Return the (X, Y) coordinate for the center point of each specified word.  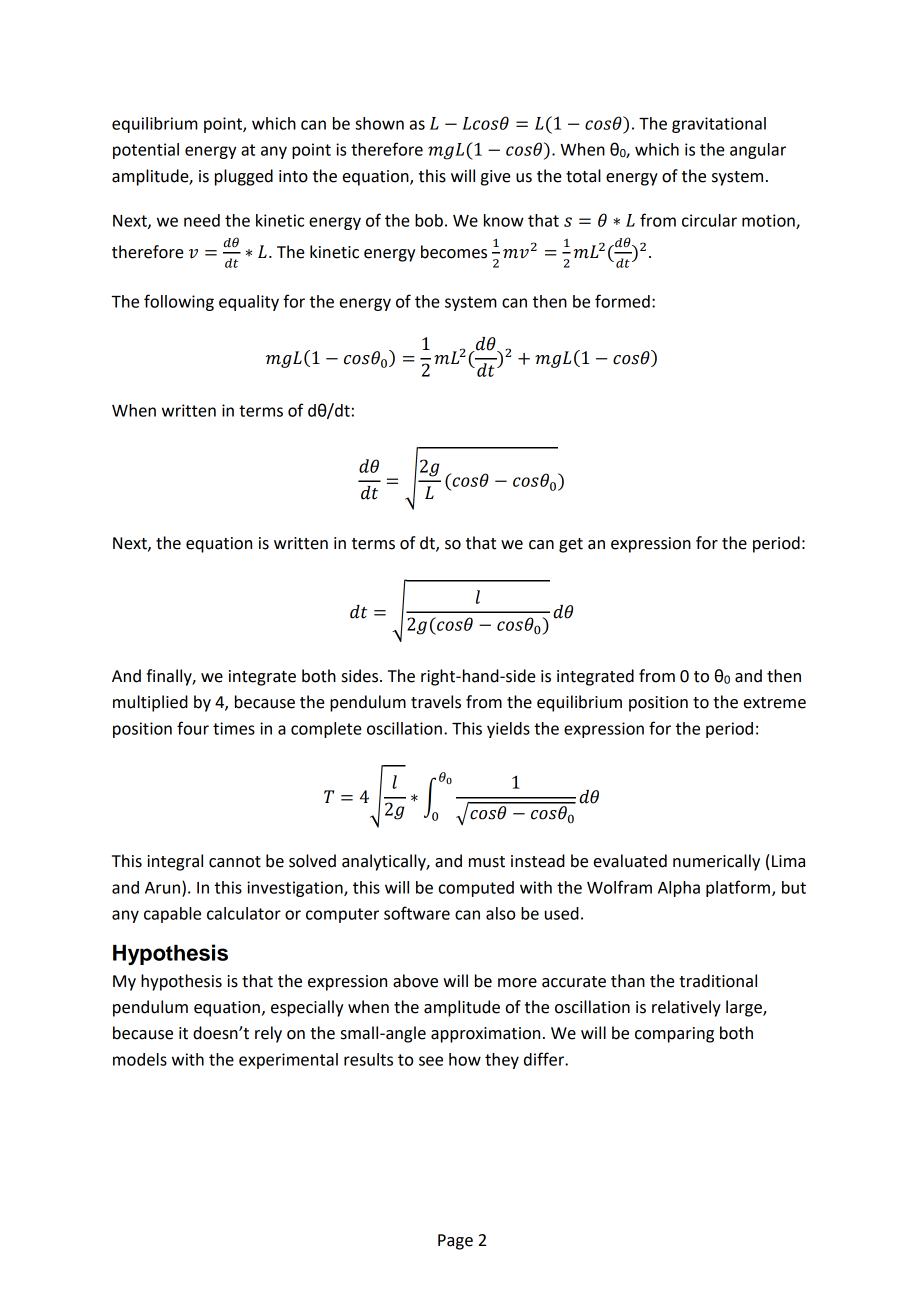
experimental (288, 1061)
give (496, 178)
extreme (775, 703)
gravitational (719, 125)
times (234, 728)
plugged (244, 177)
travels (436, 702)
